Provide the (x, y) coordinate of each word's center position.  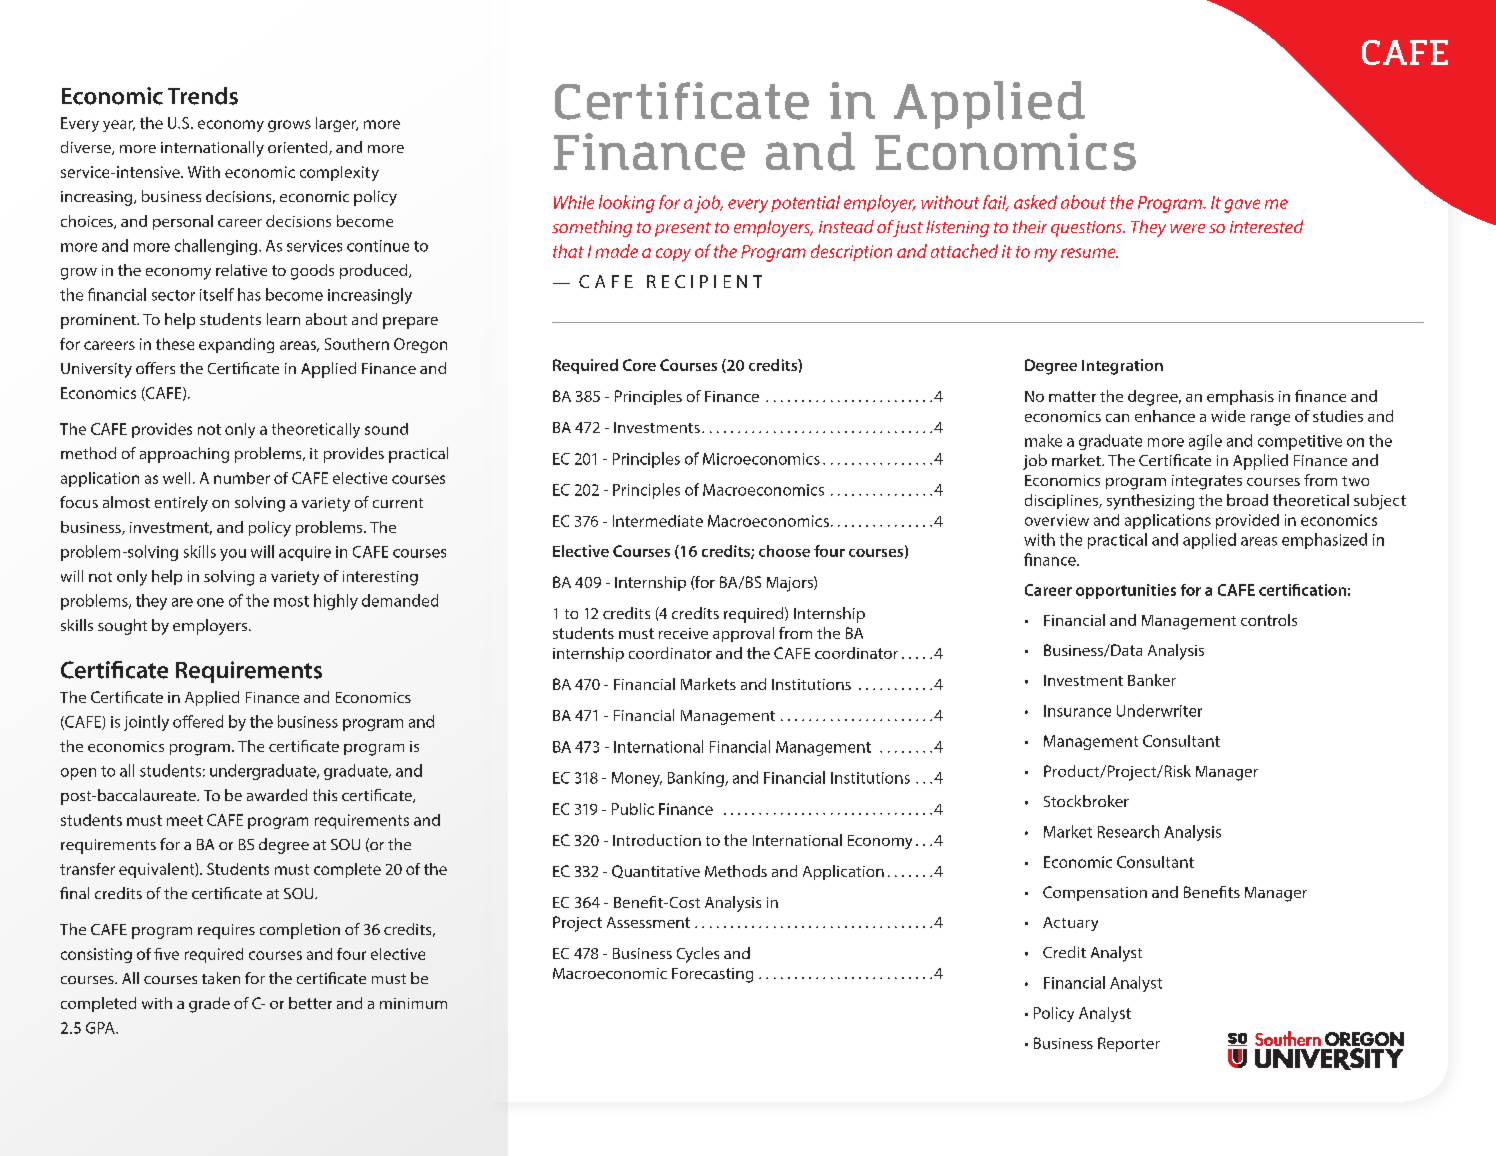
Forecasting (712, 975)
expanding (236, 345)
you (233, 555)
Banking (697, 779)
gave (1242, 206)
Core (639, 365)
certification (1302, 590)
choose (784, 551)
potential (805, 203)
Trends (203, 96)
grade (209, 1005)
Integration (1122, 367)
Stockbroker (1086, 801)
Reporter (1129, 1044)
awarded (277, 795)
